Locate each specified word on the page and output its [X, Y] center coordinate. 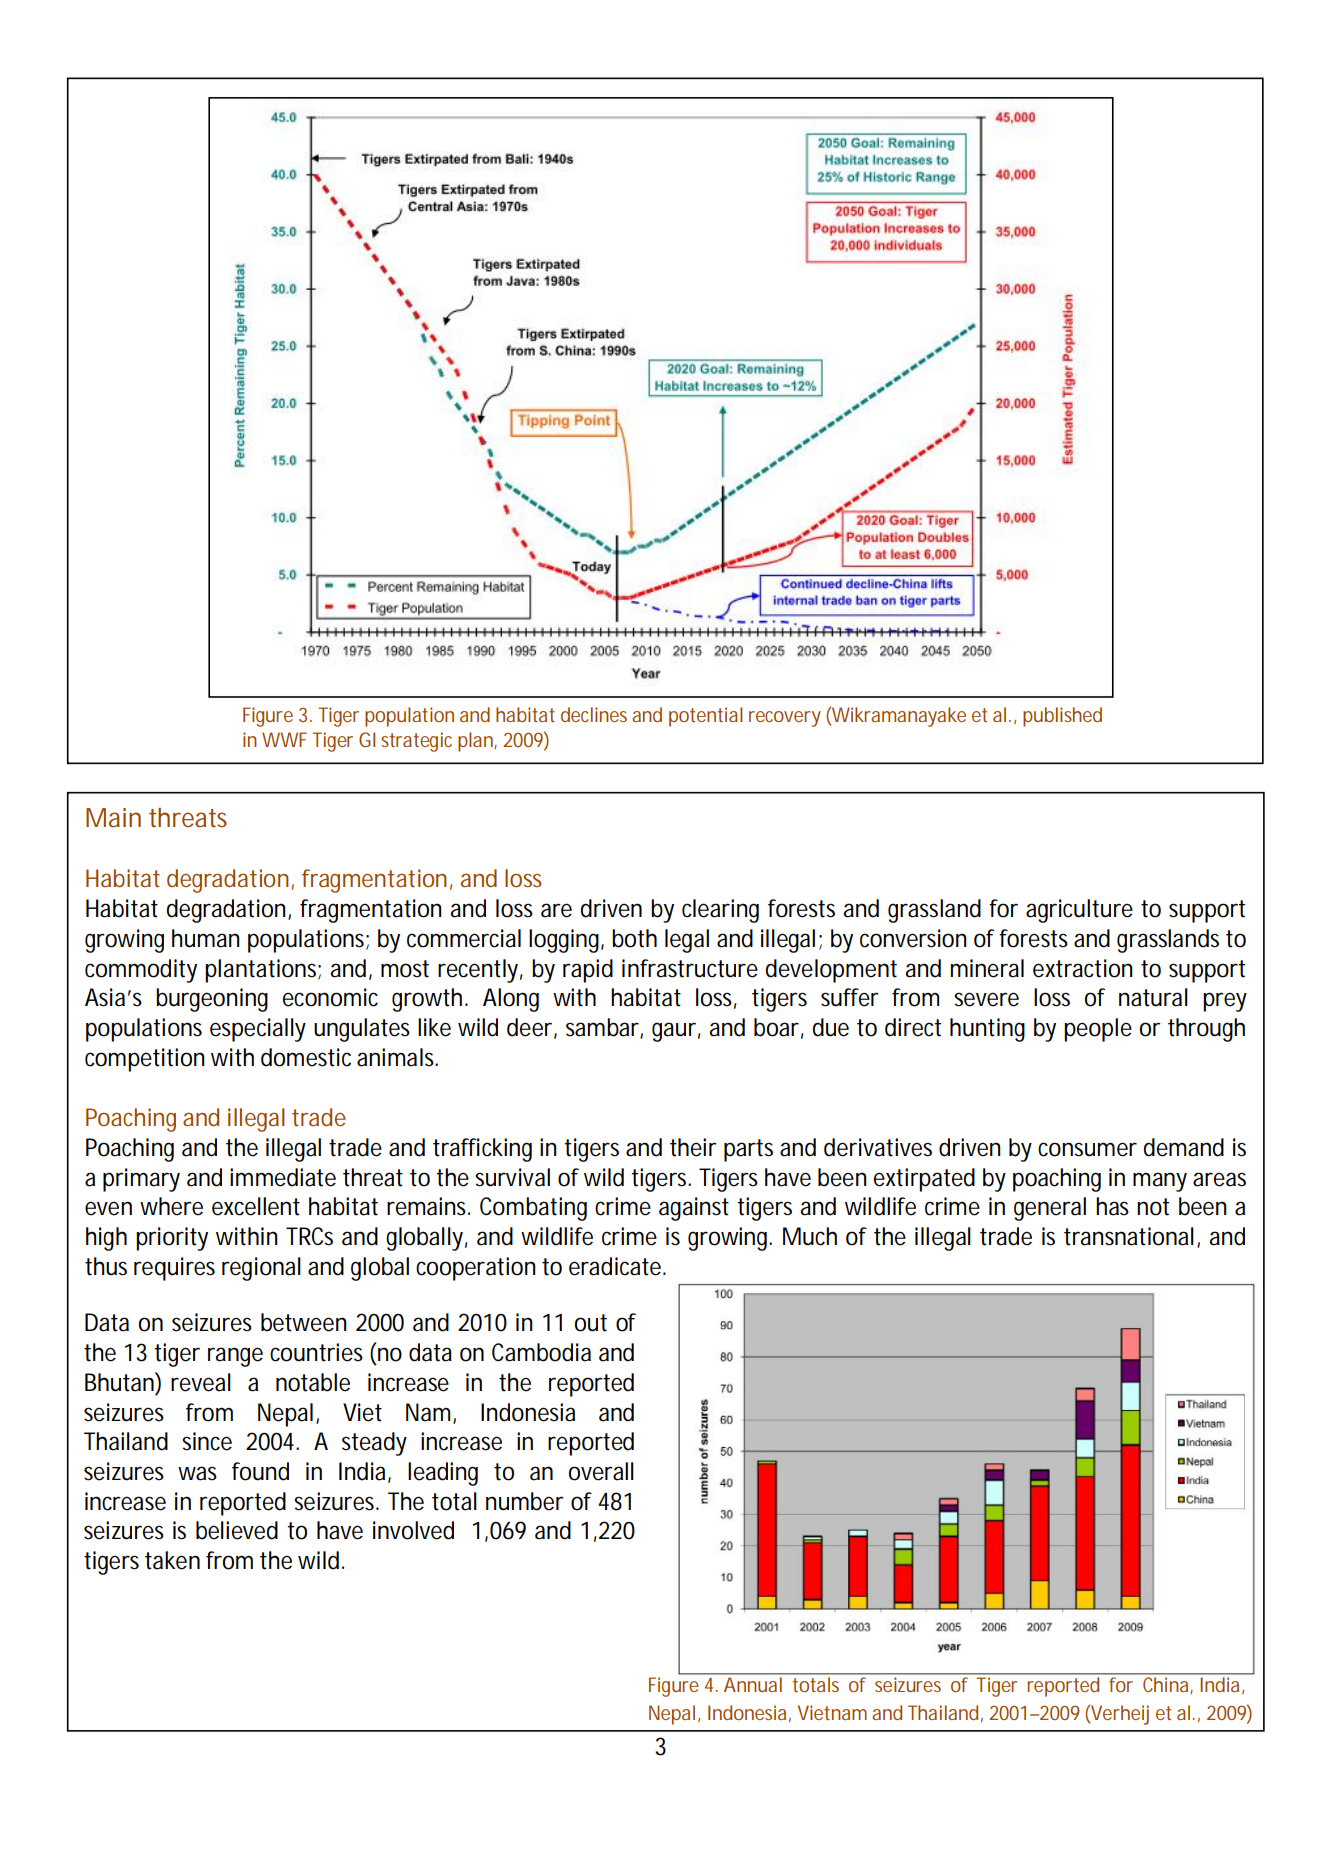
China [1165, 1684]
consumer [1087, 1149]
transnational [1129, 1236]
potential [705, 717]
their [693, 1147]
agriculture [1079, 911]
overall [601, 1471]
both [634, 938]
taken [172, 1560]
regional [261, 1269]
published [1062, 717]
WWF [284, 739]
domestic [306, 1057]
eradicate [615, 1266]
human [205, 938]
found [260, 1471]
